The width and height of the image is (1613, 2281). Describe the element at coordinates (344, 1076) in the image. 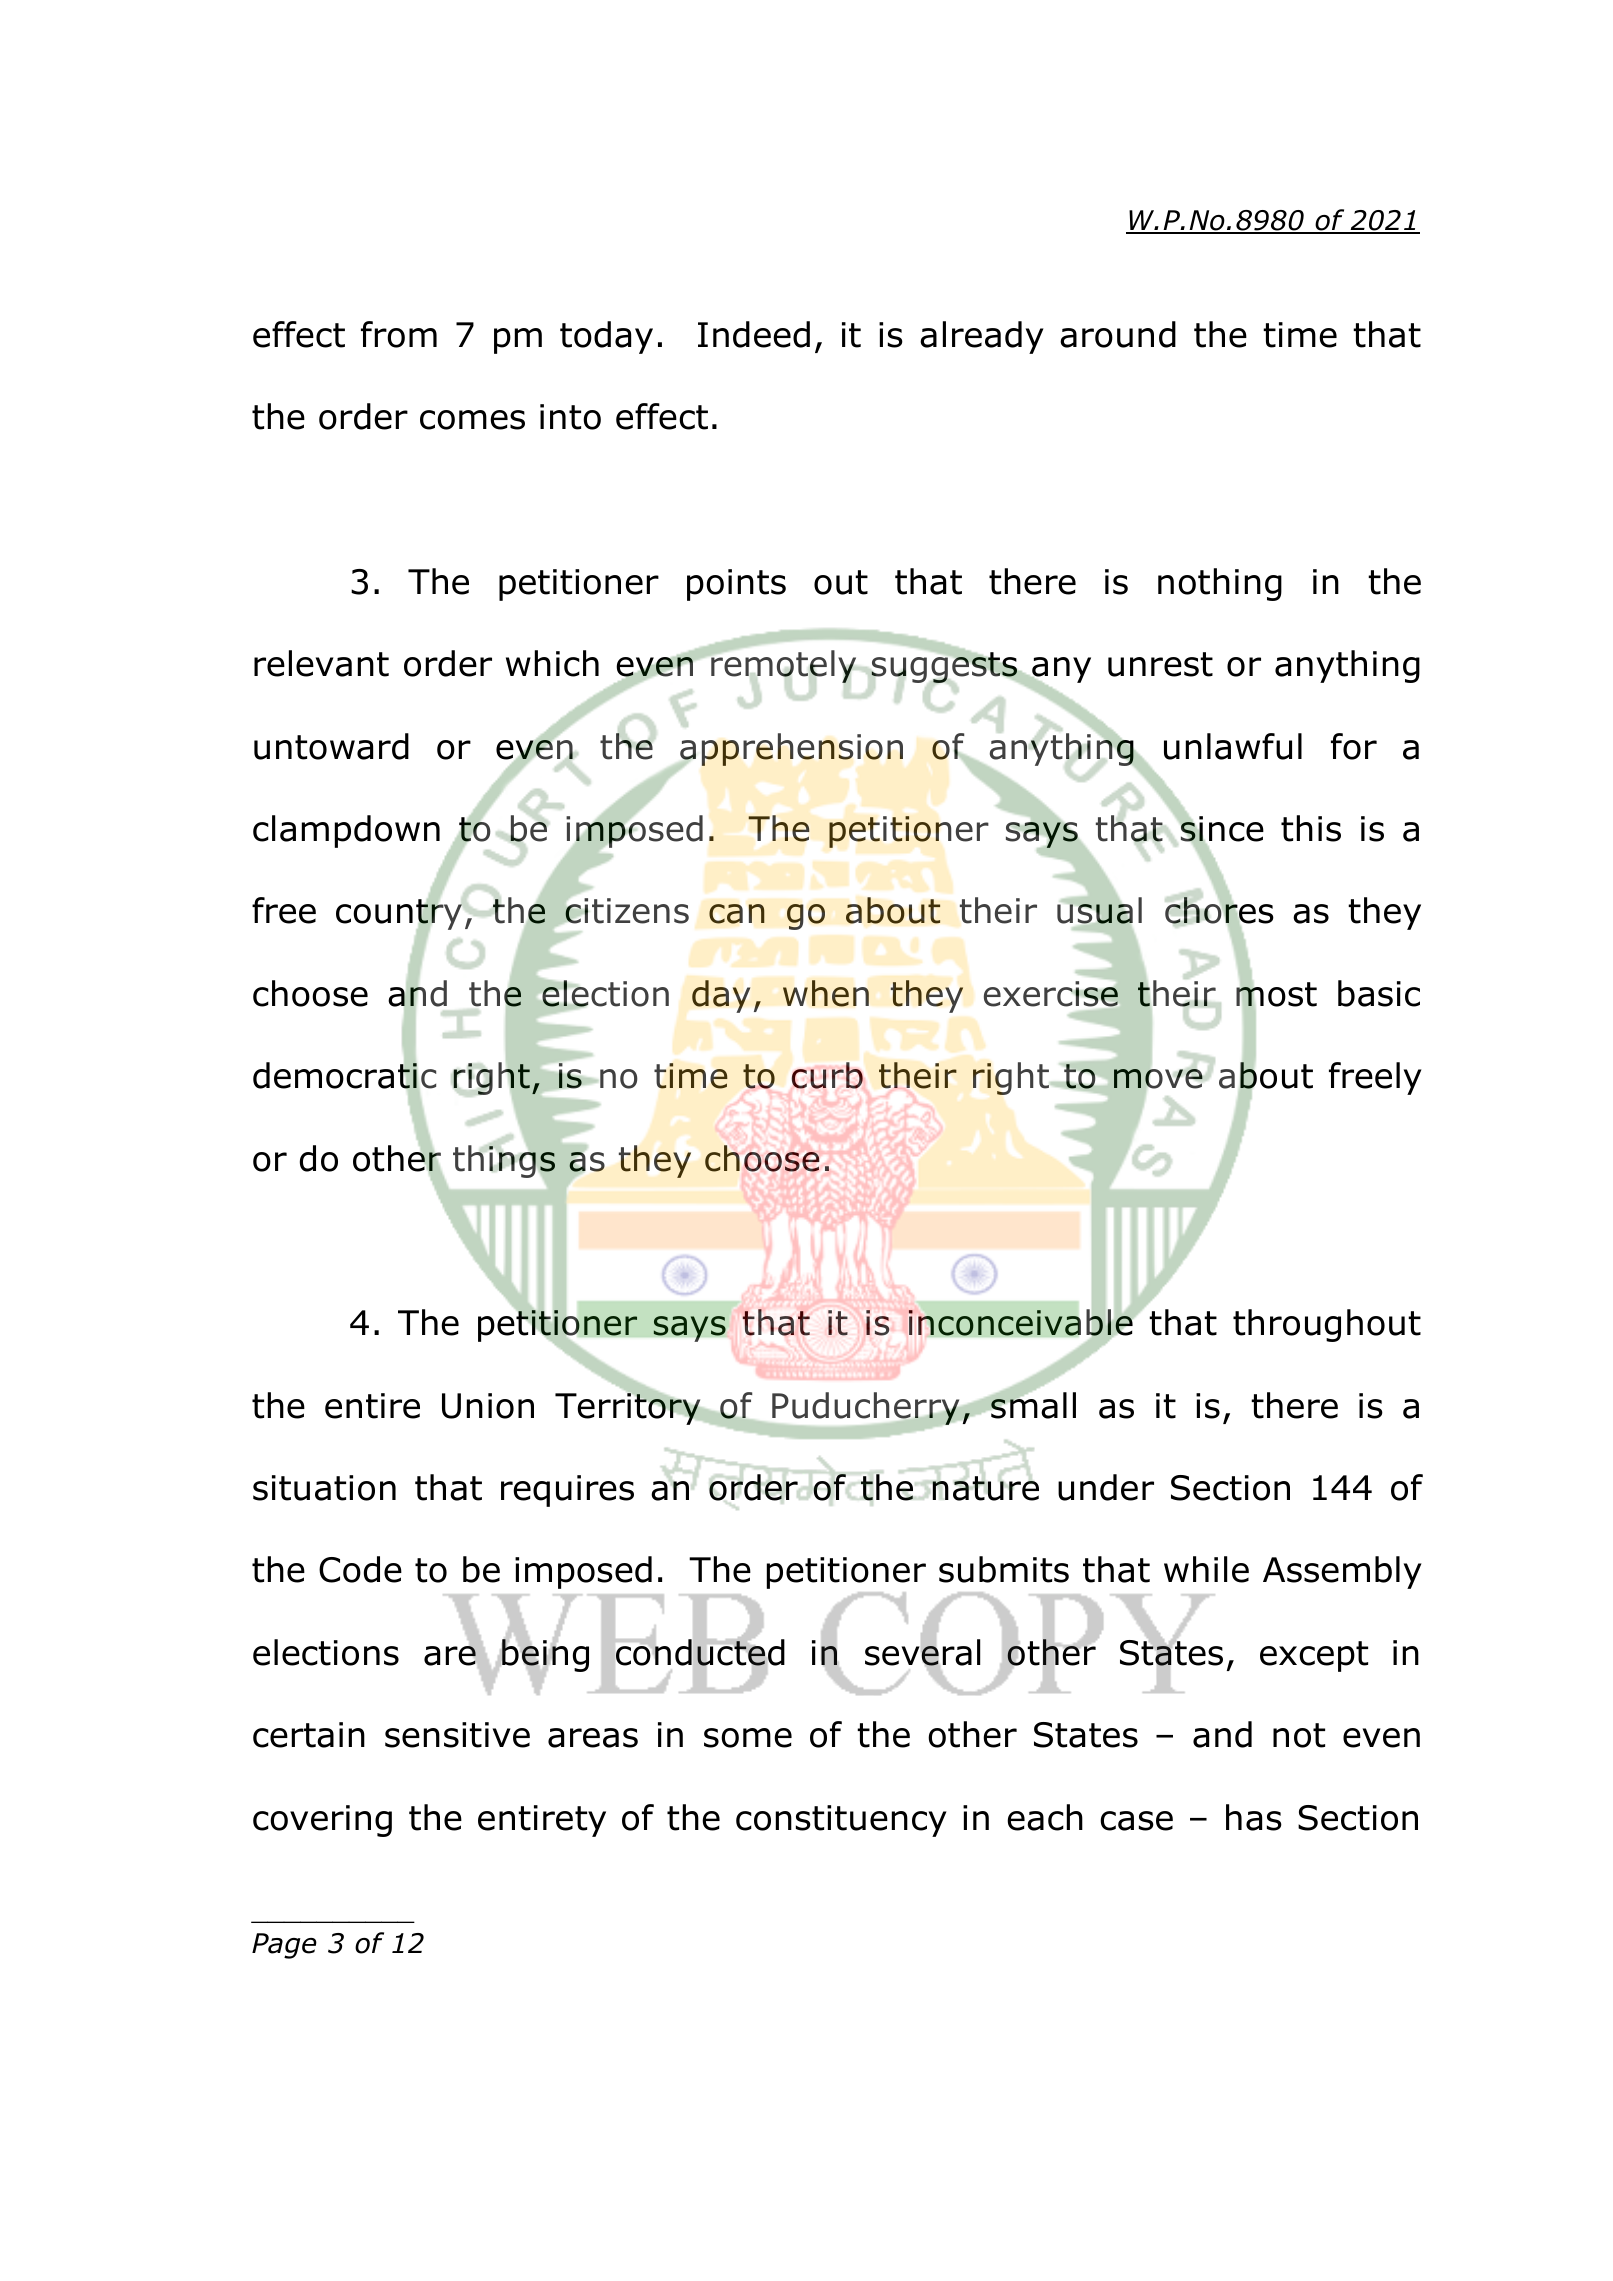

I see `democratic` at that location.
